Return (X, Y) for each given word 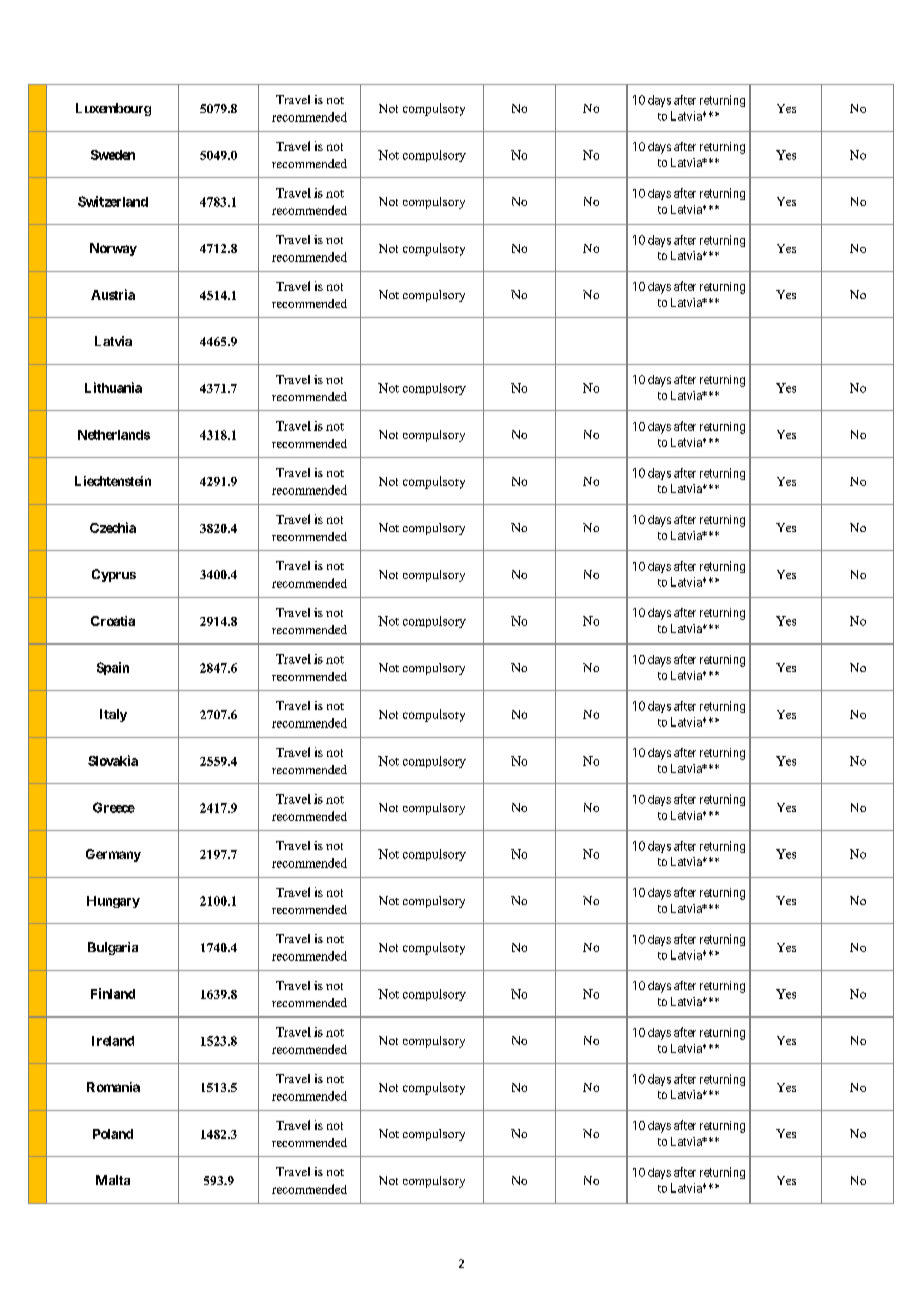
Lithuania (113, 387)
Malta (113, 1180)
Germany (113, 855)
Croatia (113, 621)
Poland (113, 1134)
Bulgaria (113, 948)
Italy (113, 715)
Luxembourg (113, 109)
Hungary (113, 902)
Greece (114, 807)
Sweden (113, 155)
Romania (113, 1087)
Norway (113, 249)
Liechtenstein (113, 481)
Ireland (113, 1041)
